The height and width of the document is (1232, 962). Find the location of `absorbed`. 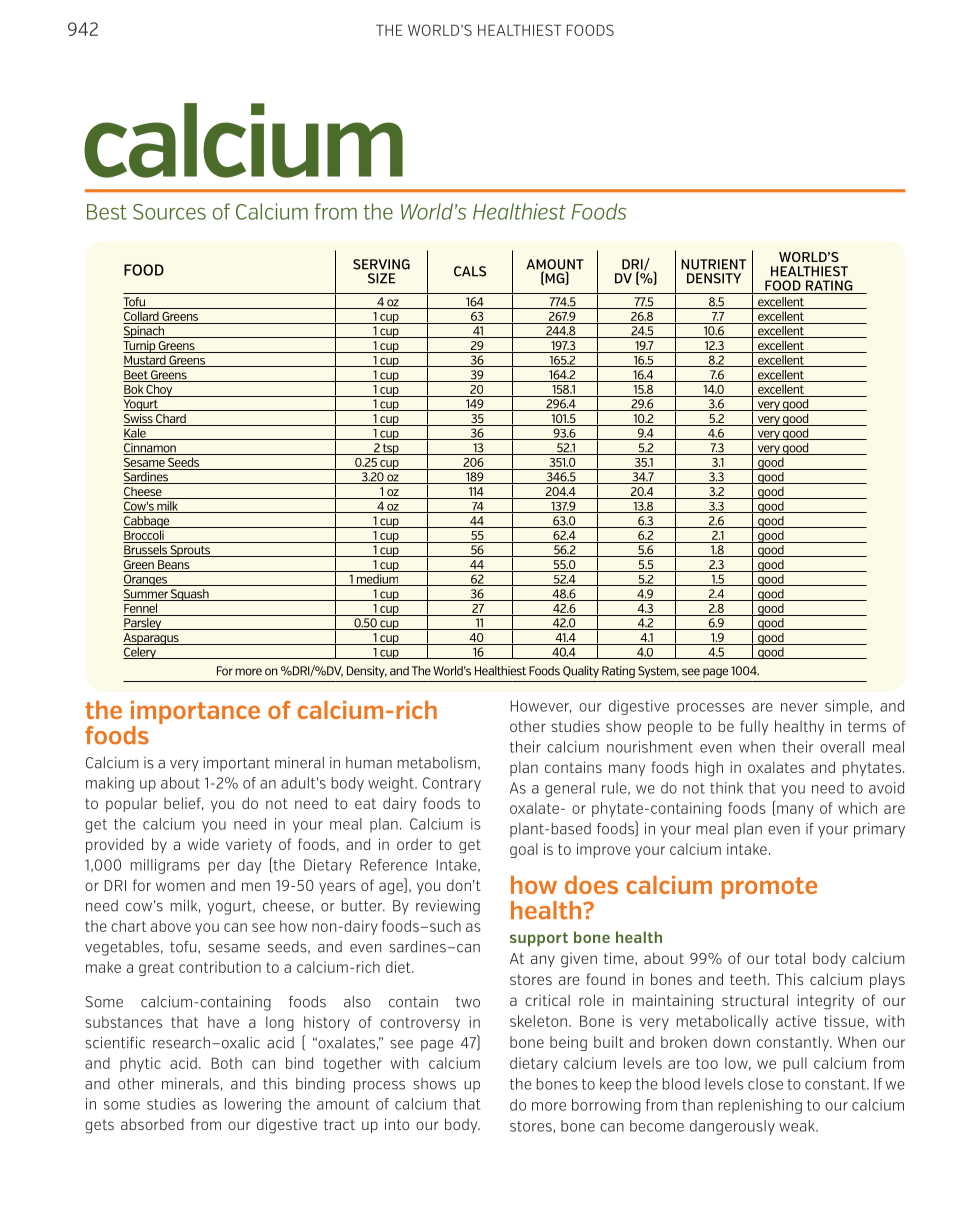

absorbed is located at coordinates (152, 1124).
